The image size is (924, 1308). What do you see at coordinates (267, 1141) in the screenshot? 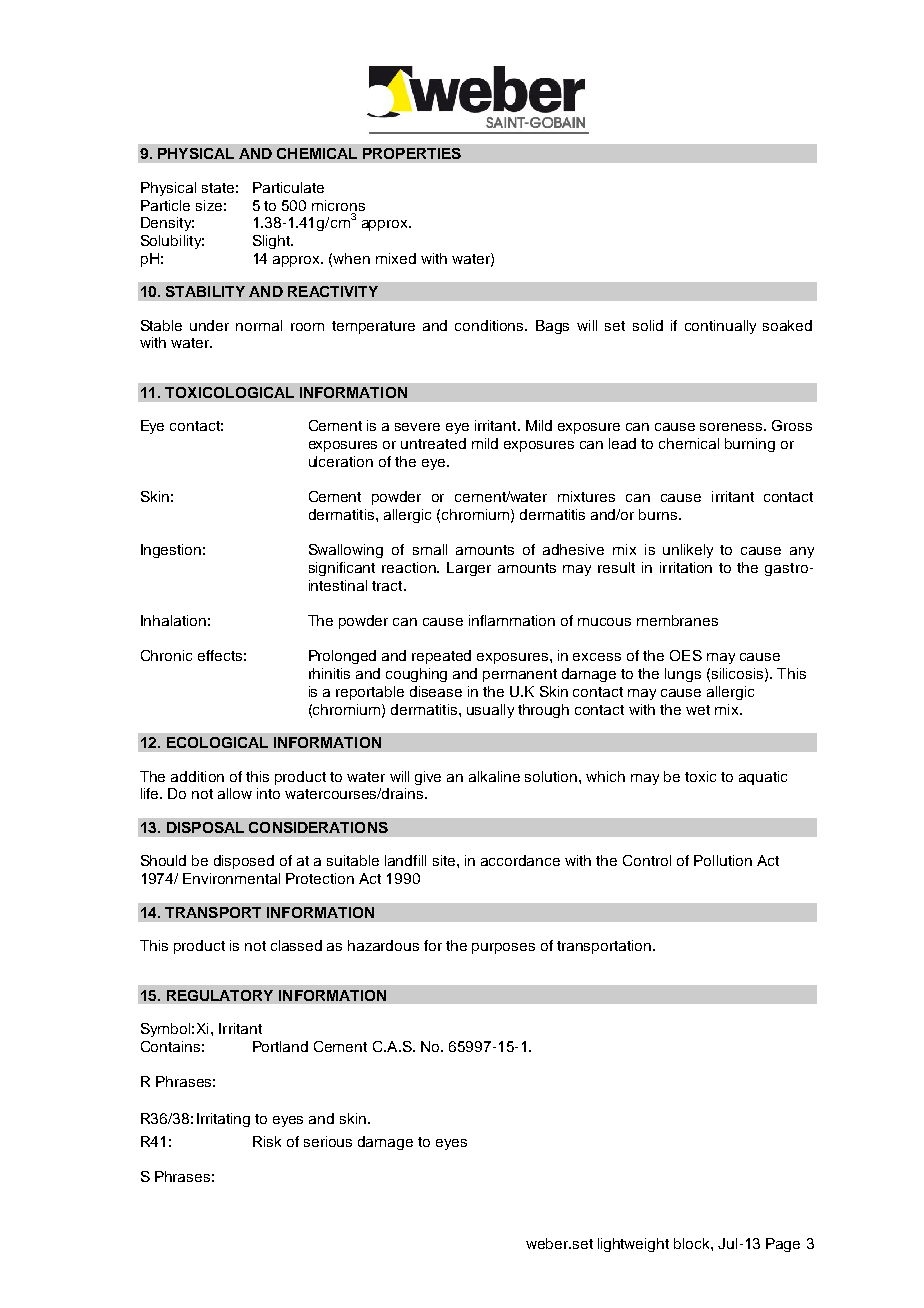
I see `Risk` at bounding box center [267, 1141].
